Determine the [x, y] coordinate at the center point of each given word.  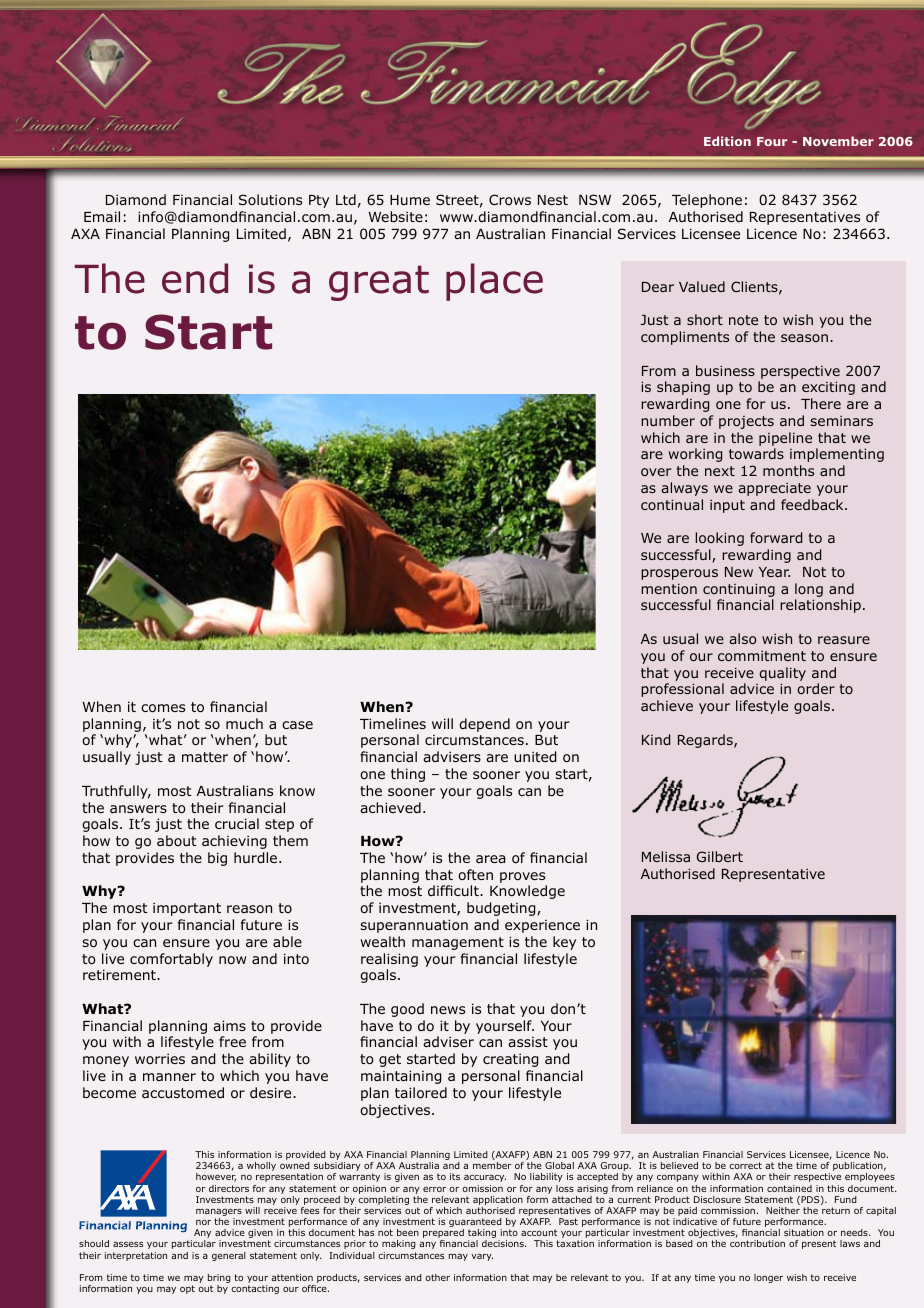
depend [484, 725]
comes [163, 708]
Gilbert [720, 856]
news [448, 1010]
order [816, 688]
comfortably [171, 960]
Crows [510, 199]
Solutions [270, 199]
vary [482, 1257]
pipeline [785, 439]
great [379, 283]
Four [772, 141]
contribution [757, 1243]
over [656, 472]
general [229, 1256]
